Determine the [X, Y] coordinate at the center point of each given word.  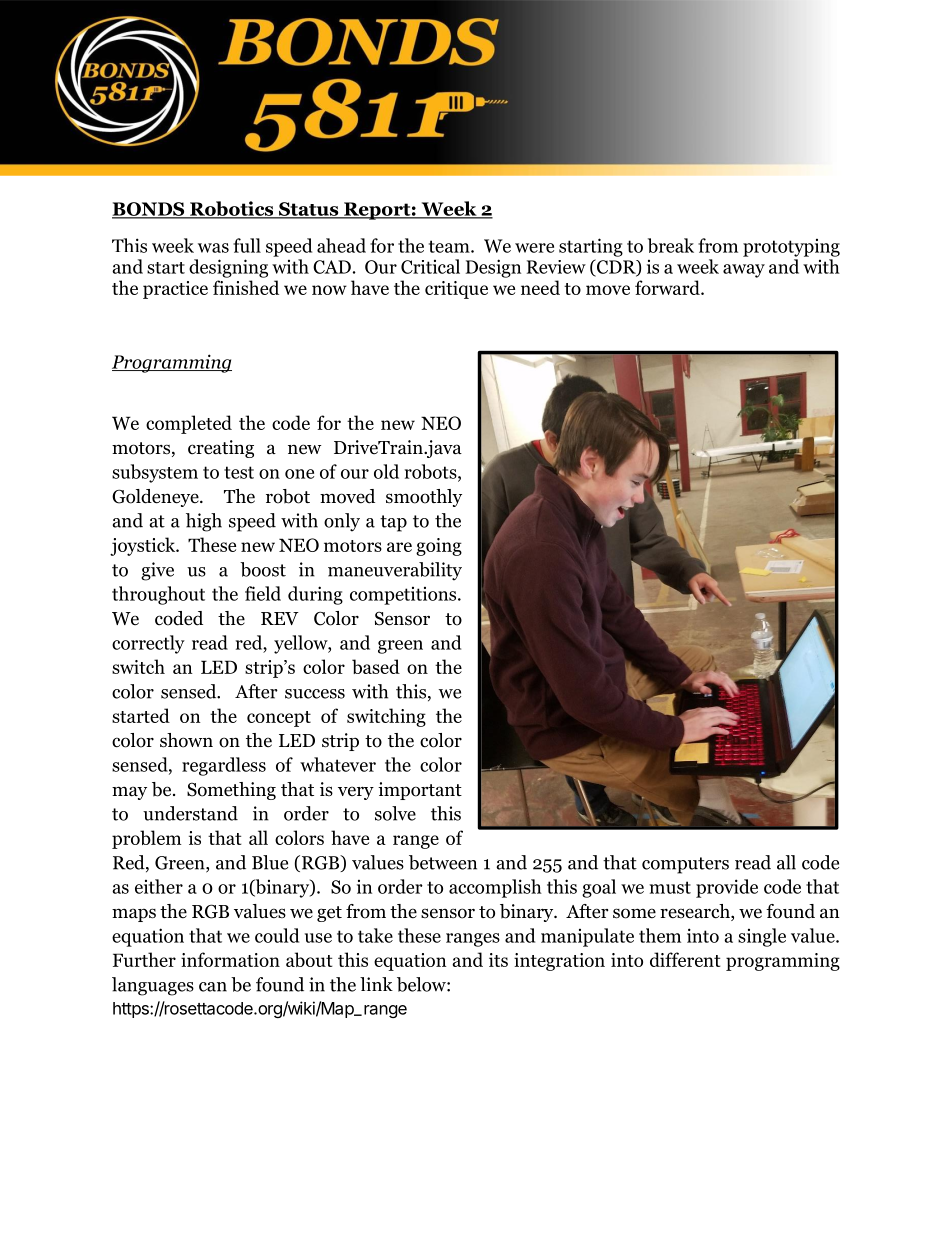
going [439, 547]
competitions [404, 596]
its [498, 960]
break [671, 245]
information [230, 959]
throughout [158, 595]
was [213, 248]
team [450, 246]
